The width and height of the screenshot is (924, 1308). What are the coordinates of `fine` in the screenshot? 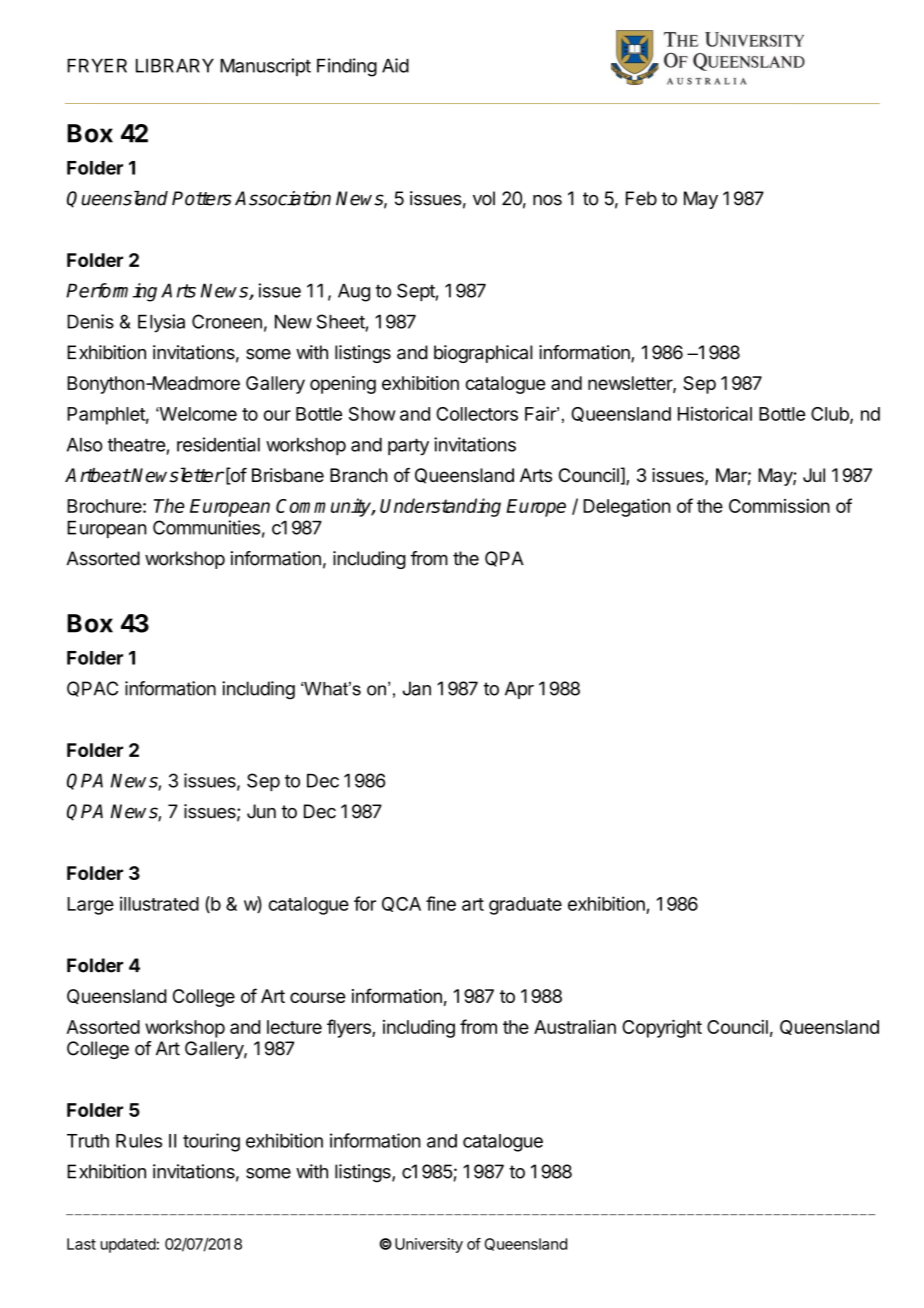 It's located at (441, 903).
